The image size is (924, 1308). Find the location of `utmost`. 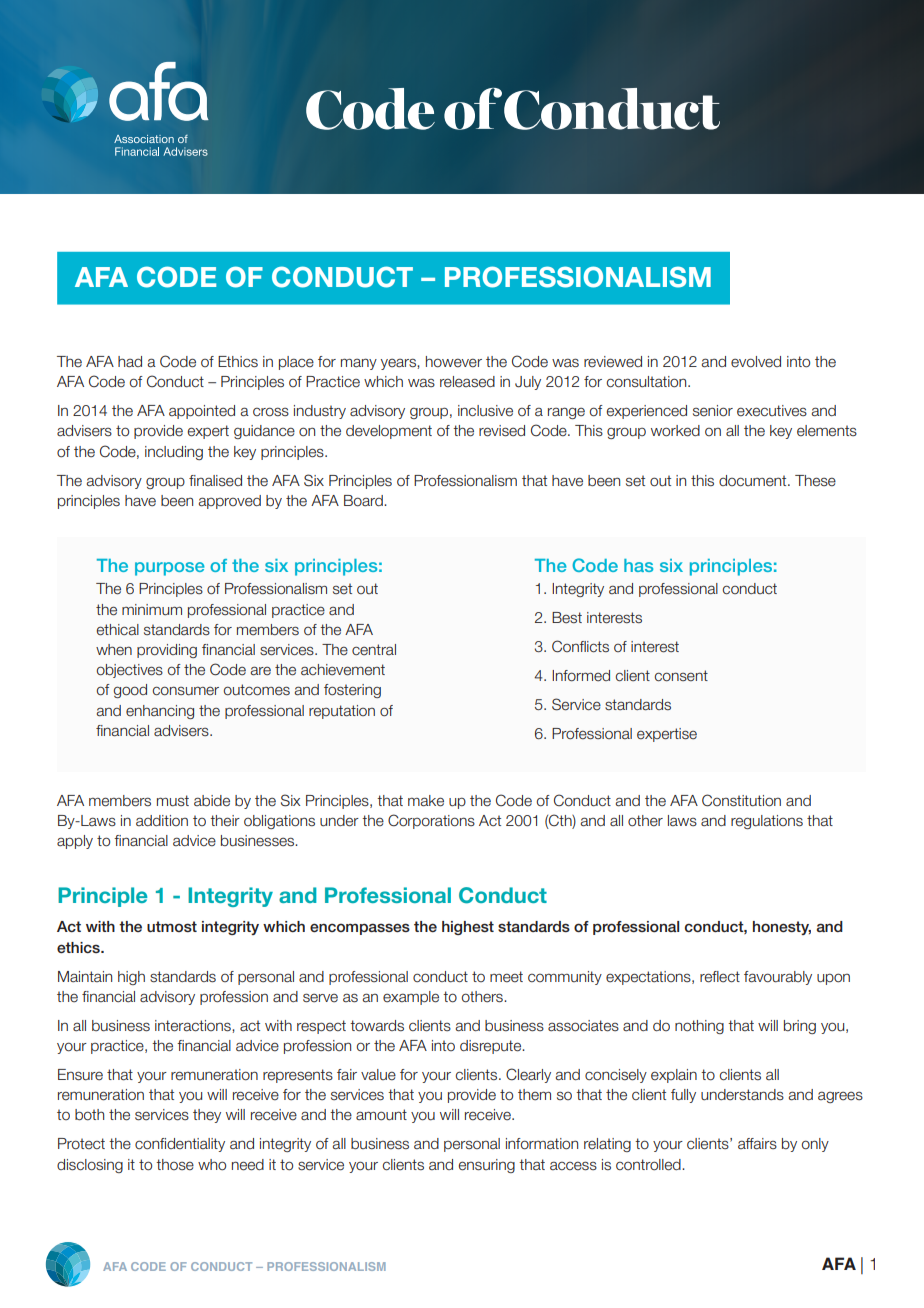

utmost is located at coordinates (172, 926).
